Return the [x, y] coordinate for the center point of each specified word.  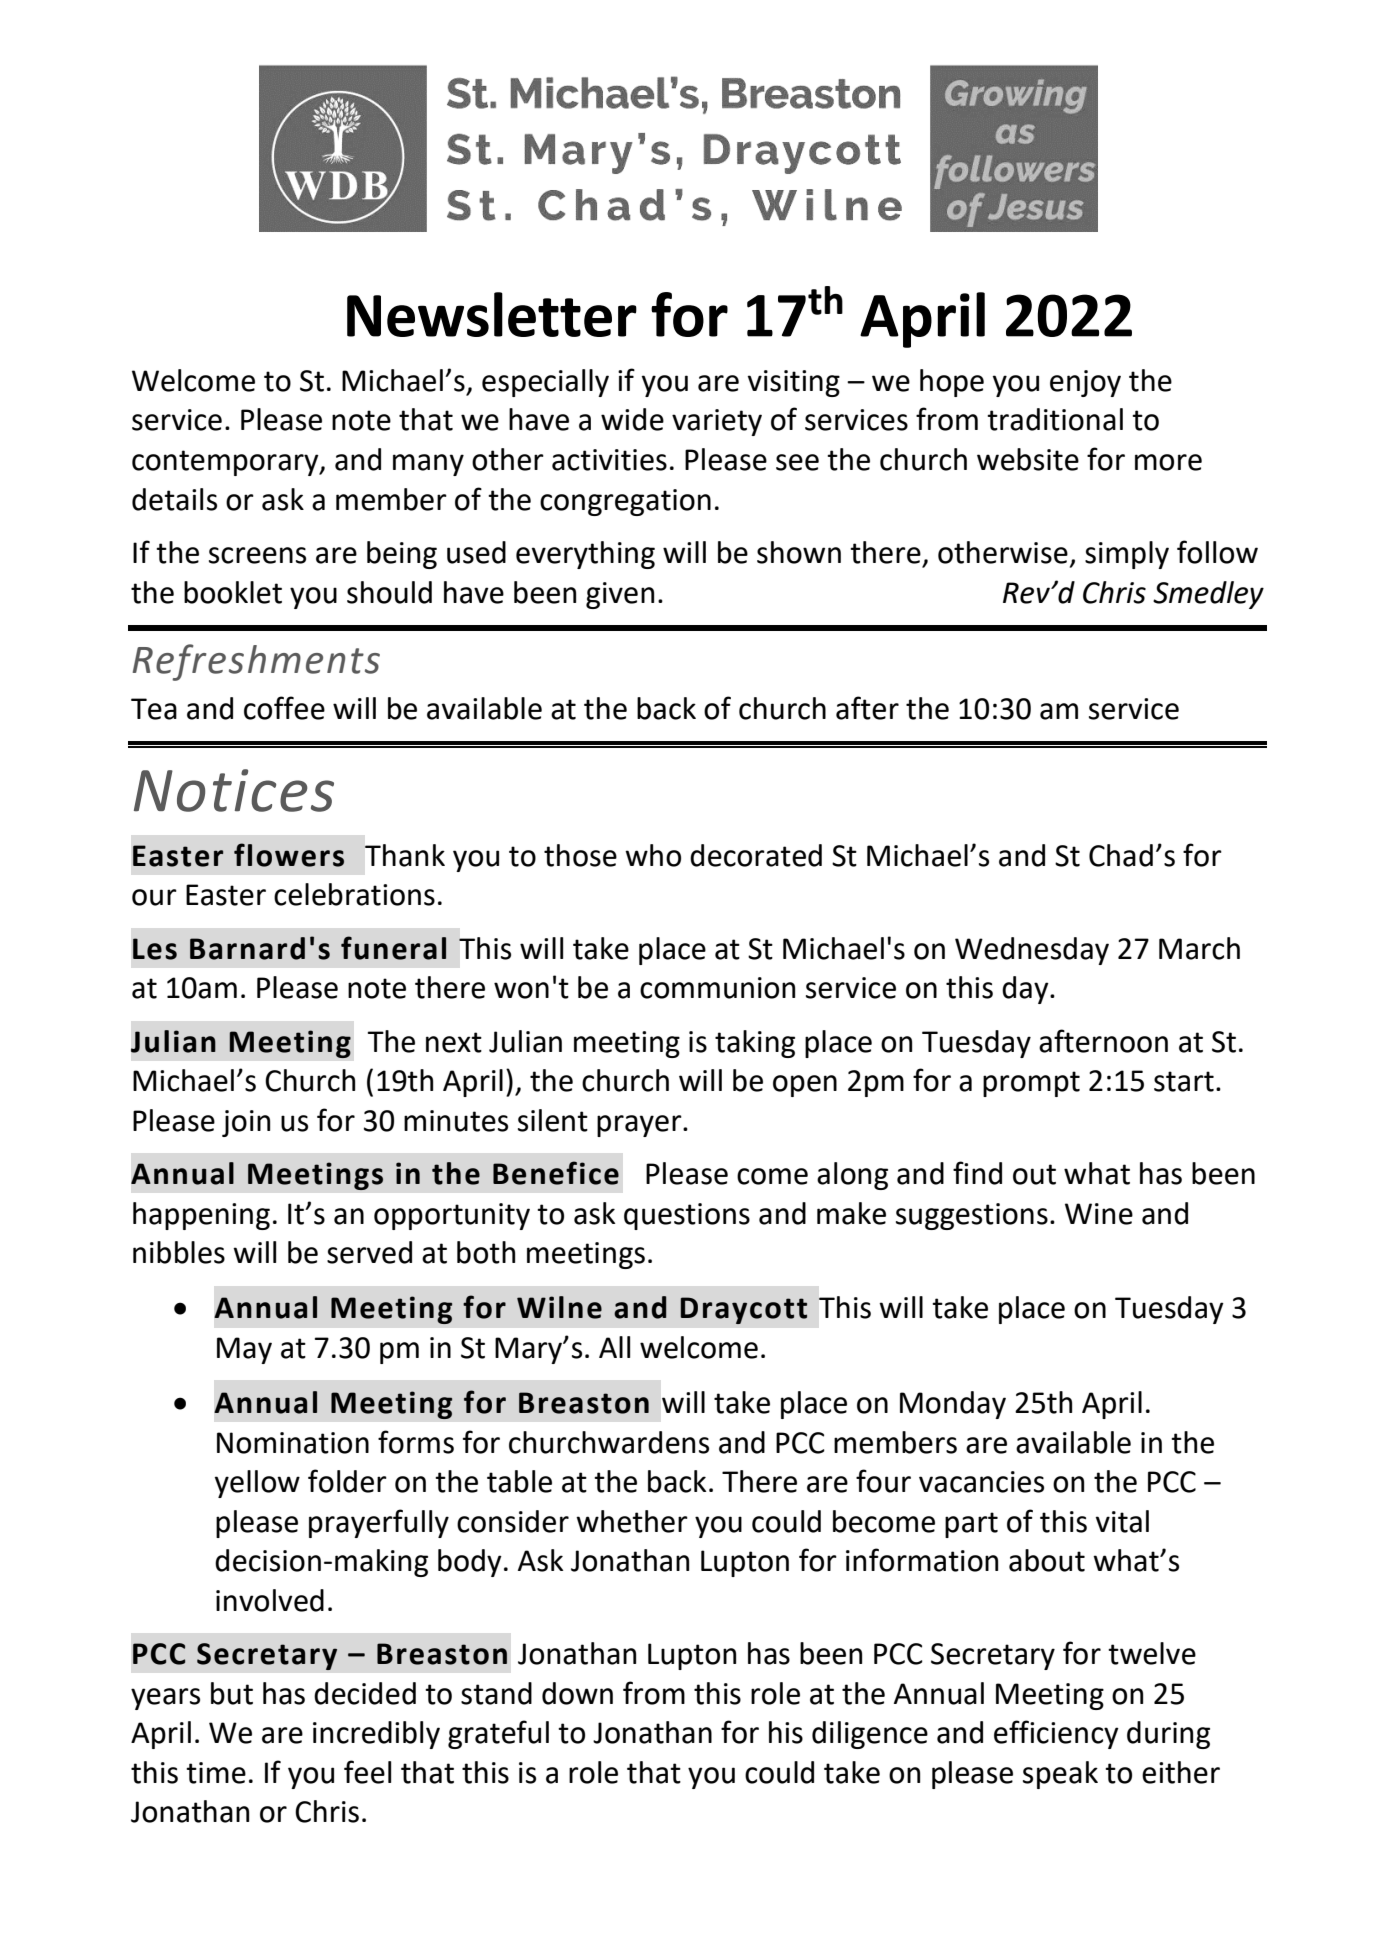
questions [687, 1216]
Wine [1099, 1214]
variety [717, 422]
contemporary [226, 463]
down [577, 1693]
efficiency [1056, 1734]
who [653, 855]
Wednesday [1032, 951]
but [232, 1693]
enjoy [1085, 383]
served [369, 1252]
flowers [289, 855]
